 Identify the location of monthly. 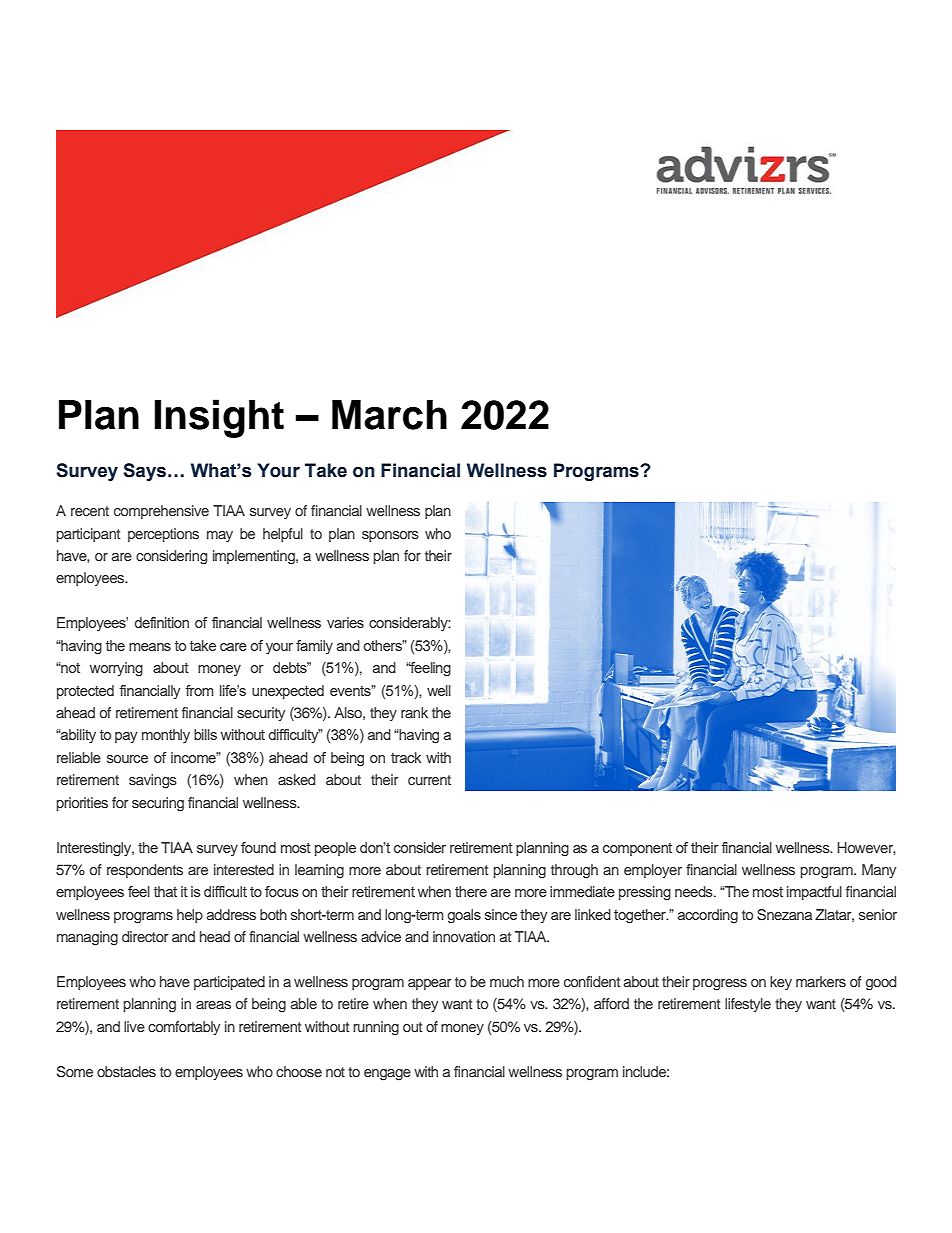
(166, 736).
